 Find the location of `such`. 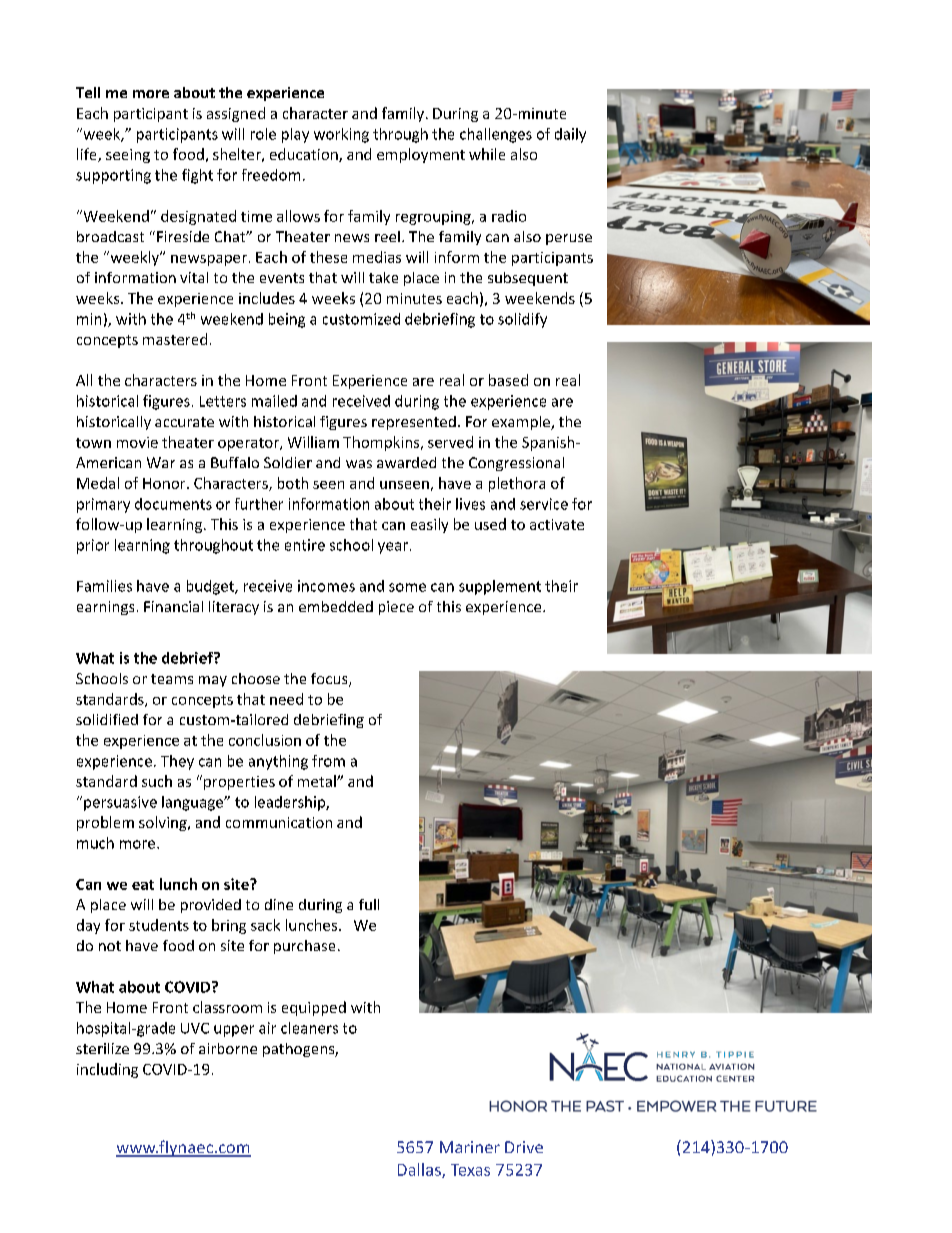

such is located at coordinates (157, 781).
